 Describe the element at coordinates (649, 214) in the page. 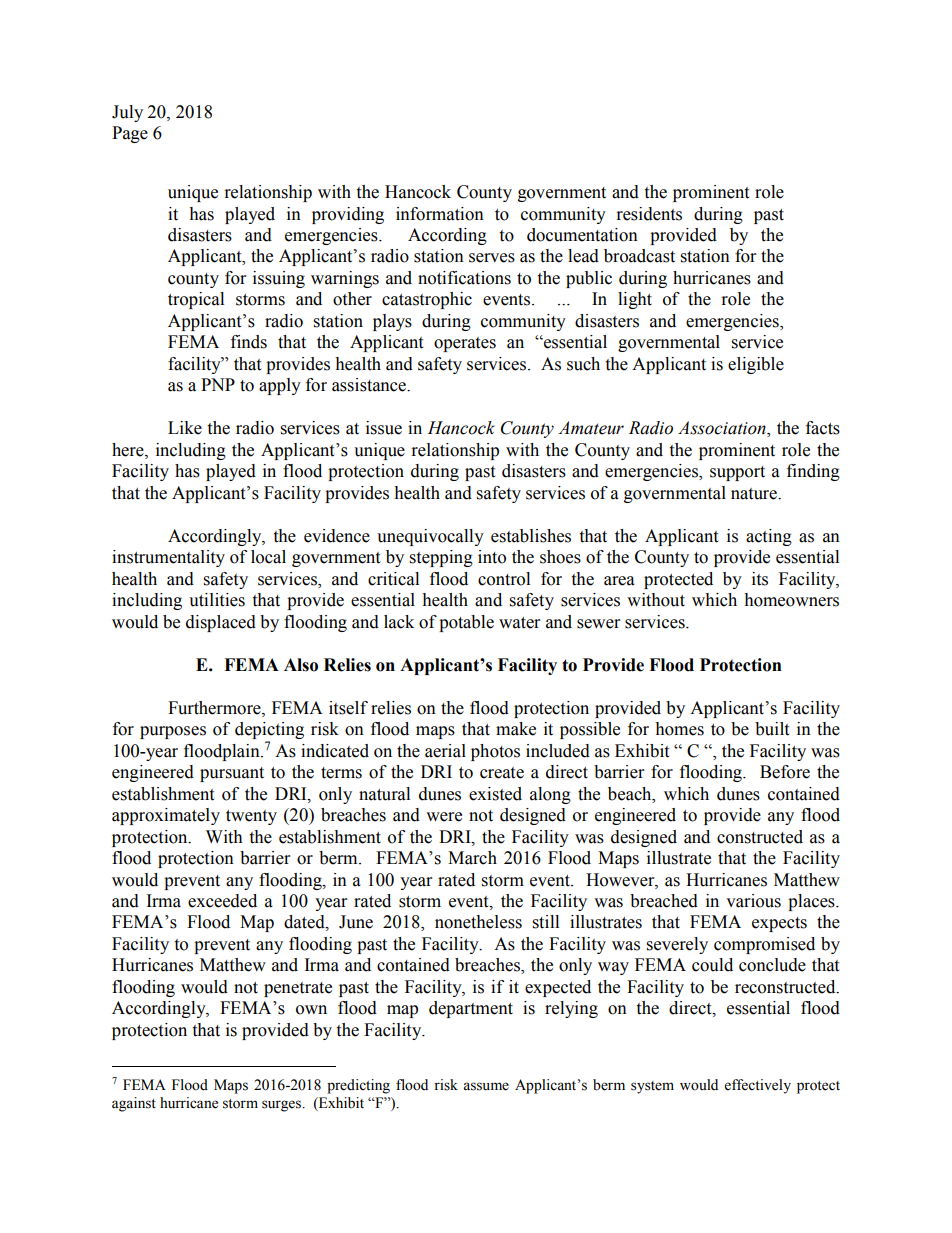

I see `residents` at that location.
